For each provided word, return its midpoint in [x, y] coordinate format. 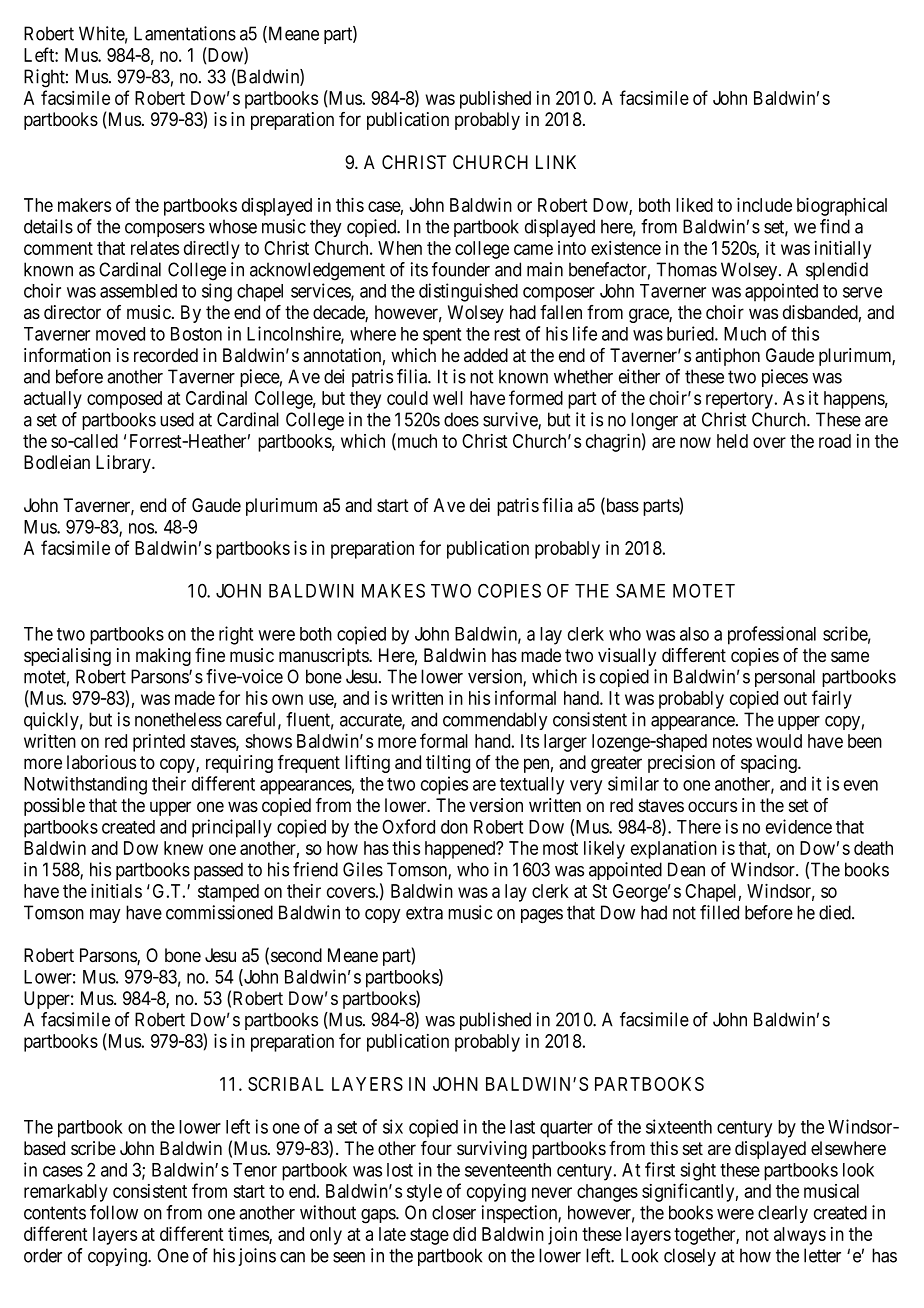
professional [772, 635]
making [163, 657]
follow [114, 1212]
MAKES [393, 590]
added [486, 355]
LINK [556, 162]
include [764, 204]
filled [719, 912]
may [105, 916]
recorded [166, 355]
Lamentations [185, 33]
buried [691, 333]
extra [424, 913]
